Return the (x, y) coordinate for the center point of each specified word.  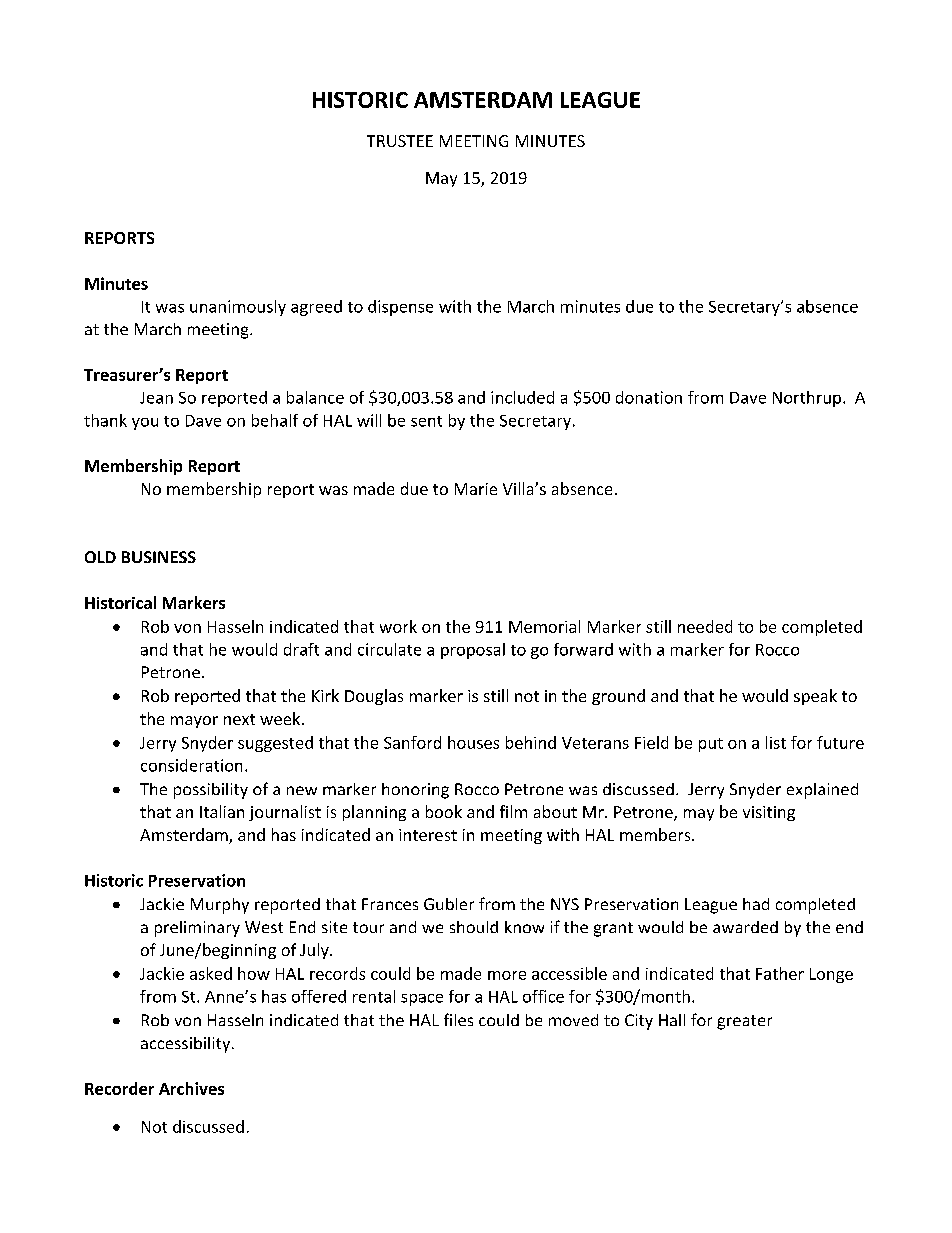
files (458, 1019)
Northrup (807, 399)
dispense (400, 308)
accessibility (185, 1045)
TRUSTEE (400, 141)
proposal (473, 651)
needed (705, 626)
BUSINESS (159, 557)
